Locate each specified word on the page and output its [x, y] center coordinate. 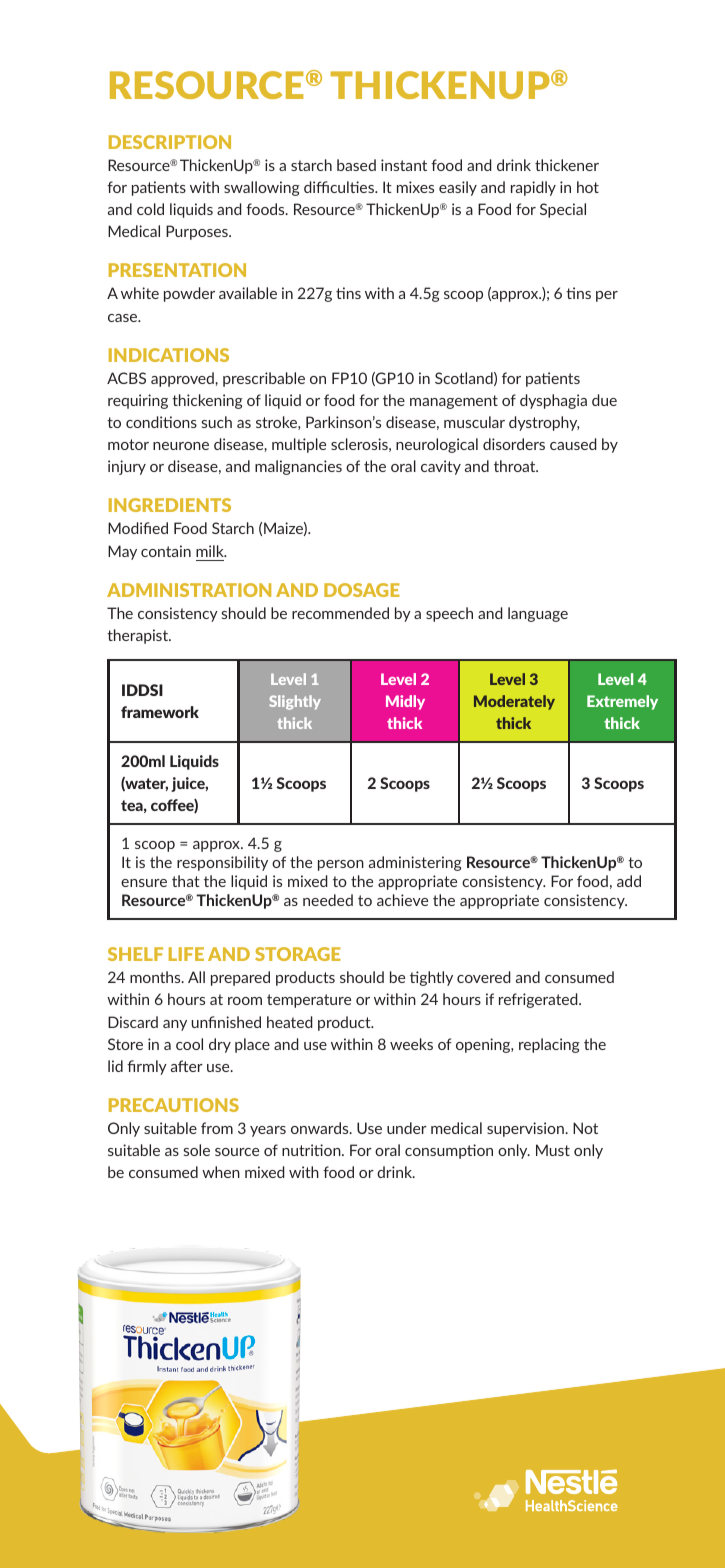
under [407, 1128]
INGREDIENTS [170, 505]
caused [573, 444]
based [356, 165]
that [186, 881]
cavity [441, 467]
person [341, 865]
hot [588, 187]
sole [197, 1150]
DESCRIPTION [170, 142]
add [629, 881]
